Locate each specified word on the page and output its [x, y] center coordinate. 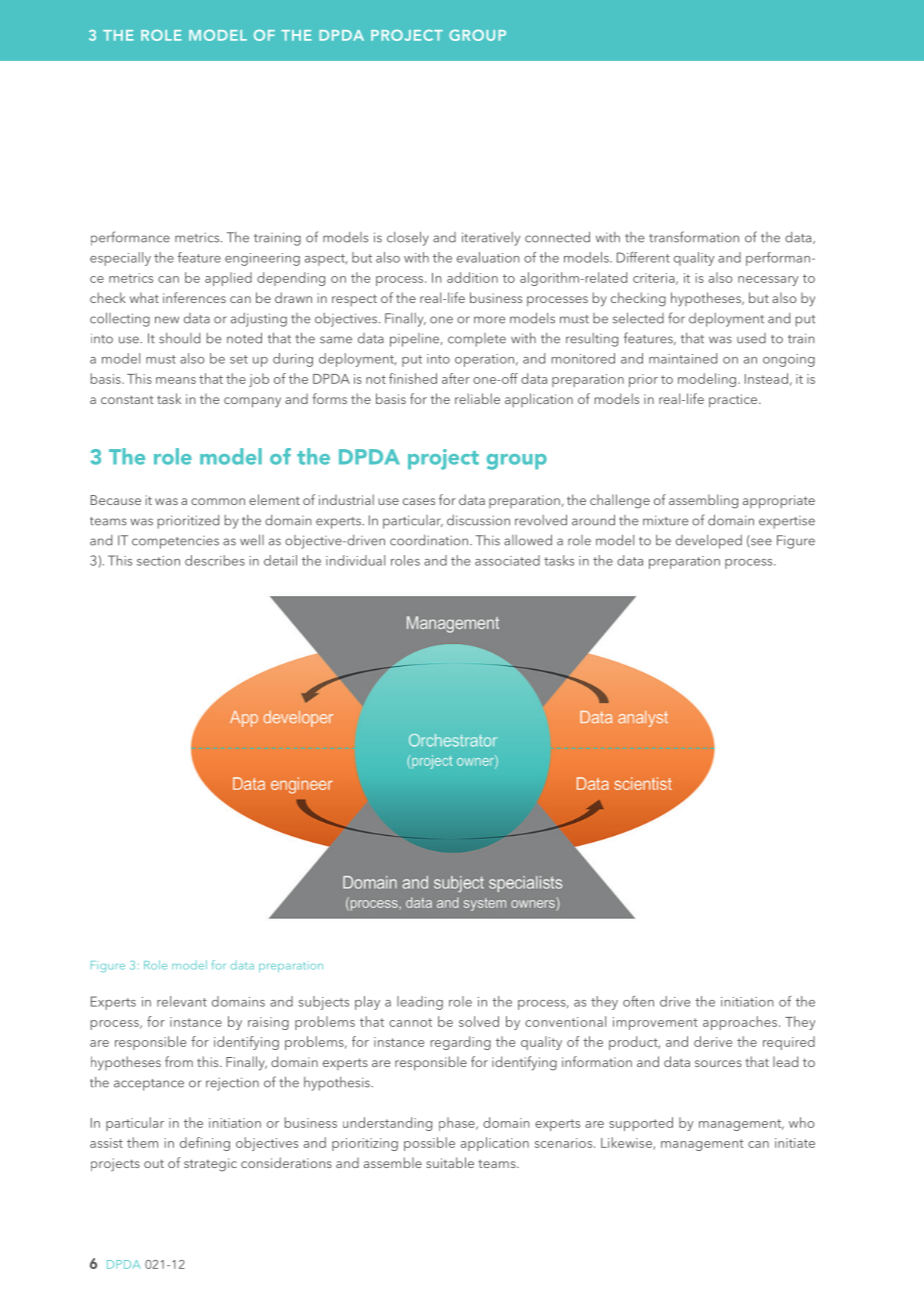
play [367, 1003]
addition [472, 277]
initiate [795, 1143]
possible [429, 1144]
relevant [182, 1001]
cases [419, 501]
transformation [694, 237]
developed [709, 542]
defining [205, 1144]
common [218, 501]
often [638, 1001]
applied [228, 279]
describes [215, 560]
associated [507, 560]
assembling [703, 501]
